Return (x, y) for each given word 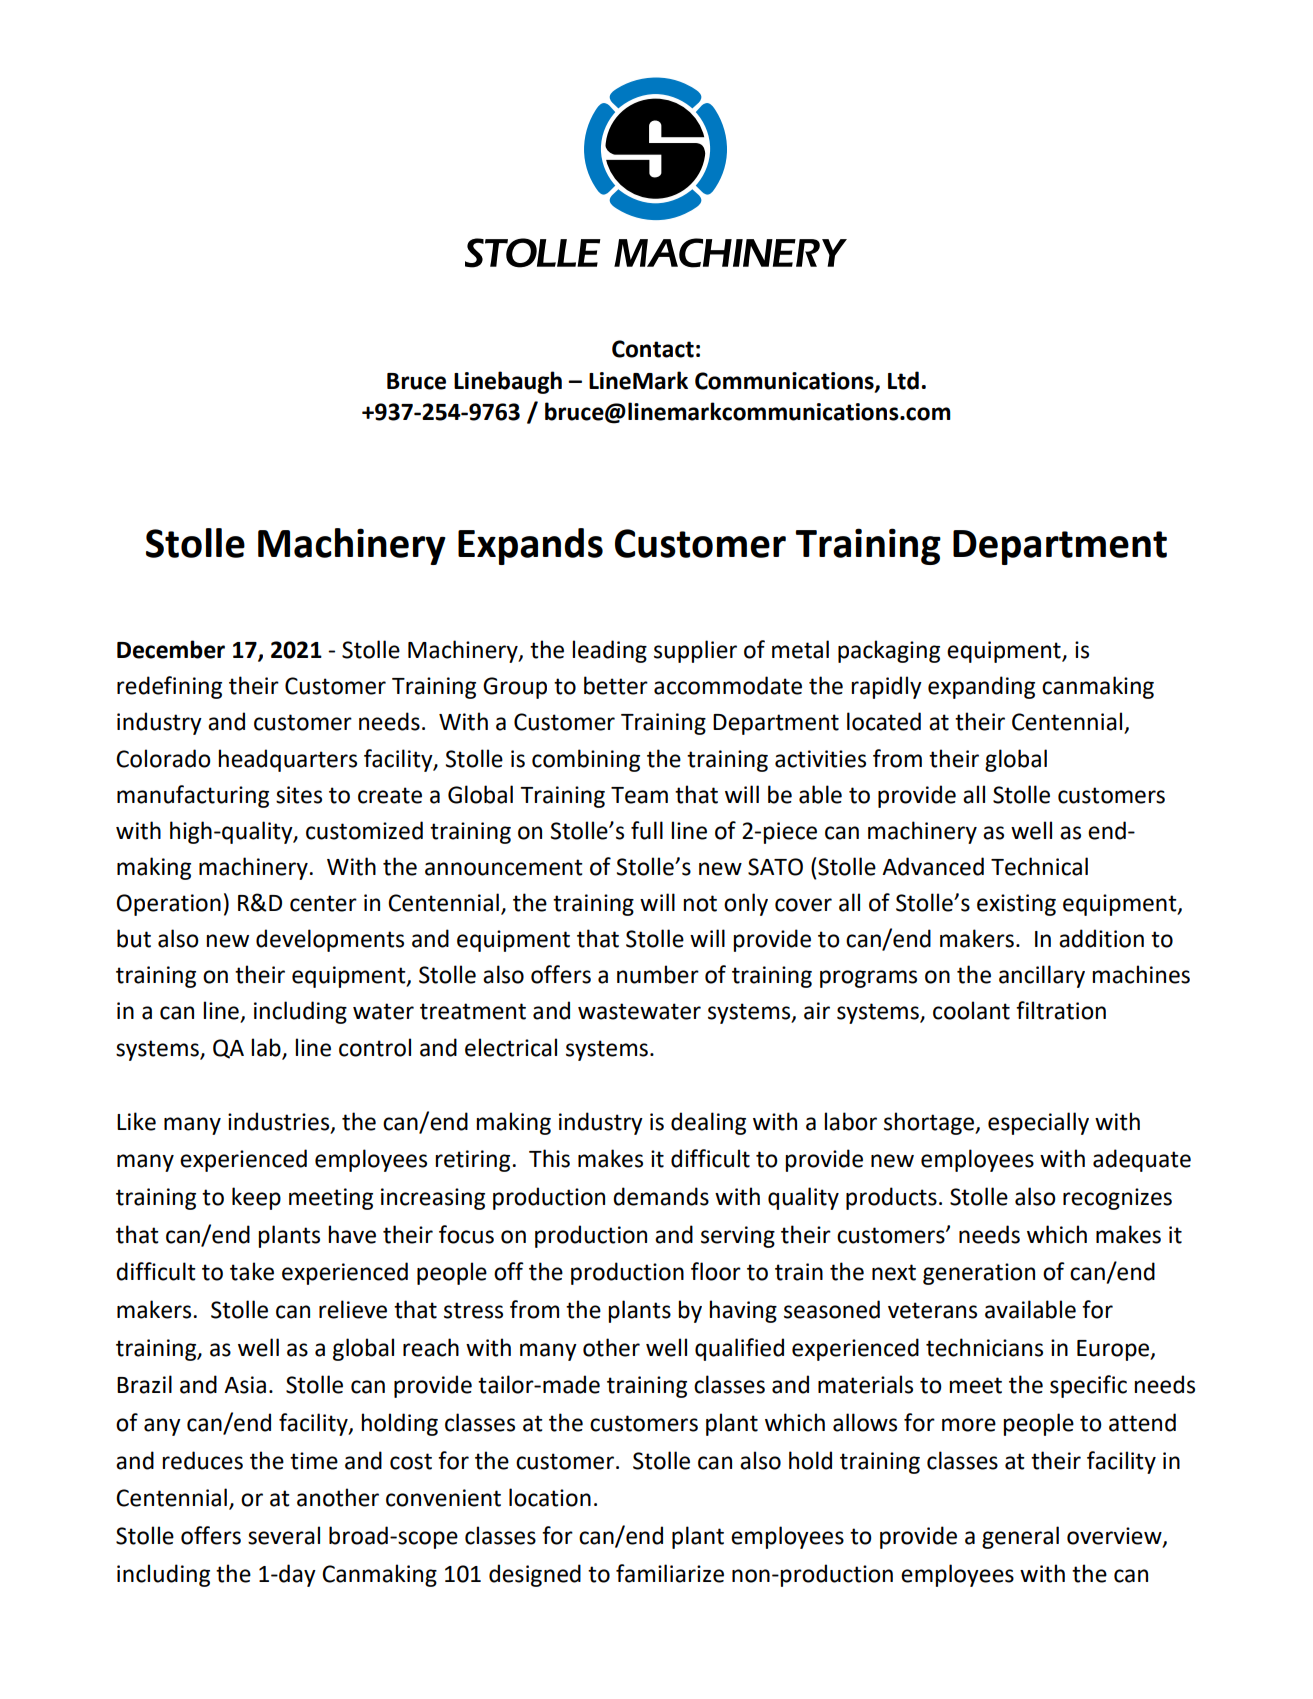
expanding (981, 687)
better (616, 685)
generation (979, 1274)
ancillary (1042, 976)
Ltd (903, 380)
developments (330, 940)
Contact (653, 349)
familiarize (670, 1573)
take (252, 1271)
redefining (169, 687)
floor (716, 1271)
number (658, 974)
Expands (530, 546)
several (284, 1535)
